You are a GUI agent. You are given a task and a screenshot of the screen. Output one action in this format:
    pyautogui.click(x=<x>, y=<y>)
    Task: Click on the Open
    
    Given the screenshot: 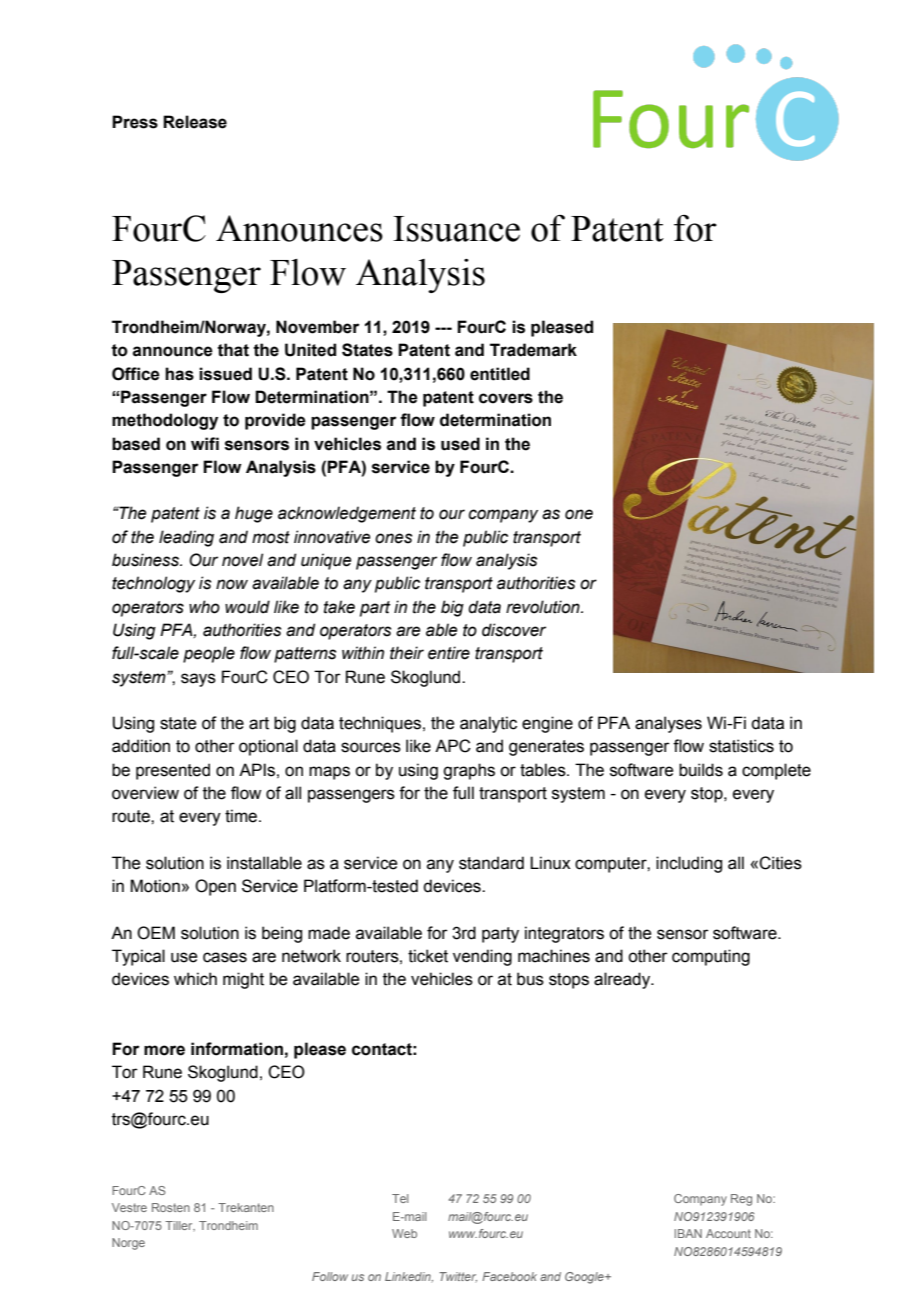 What is the action you would take?
    pyautogui.click(x=215, y=887)
